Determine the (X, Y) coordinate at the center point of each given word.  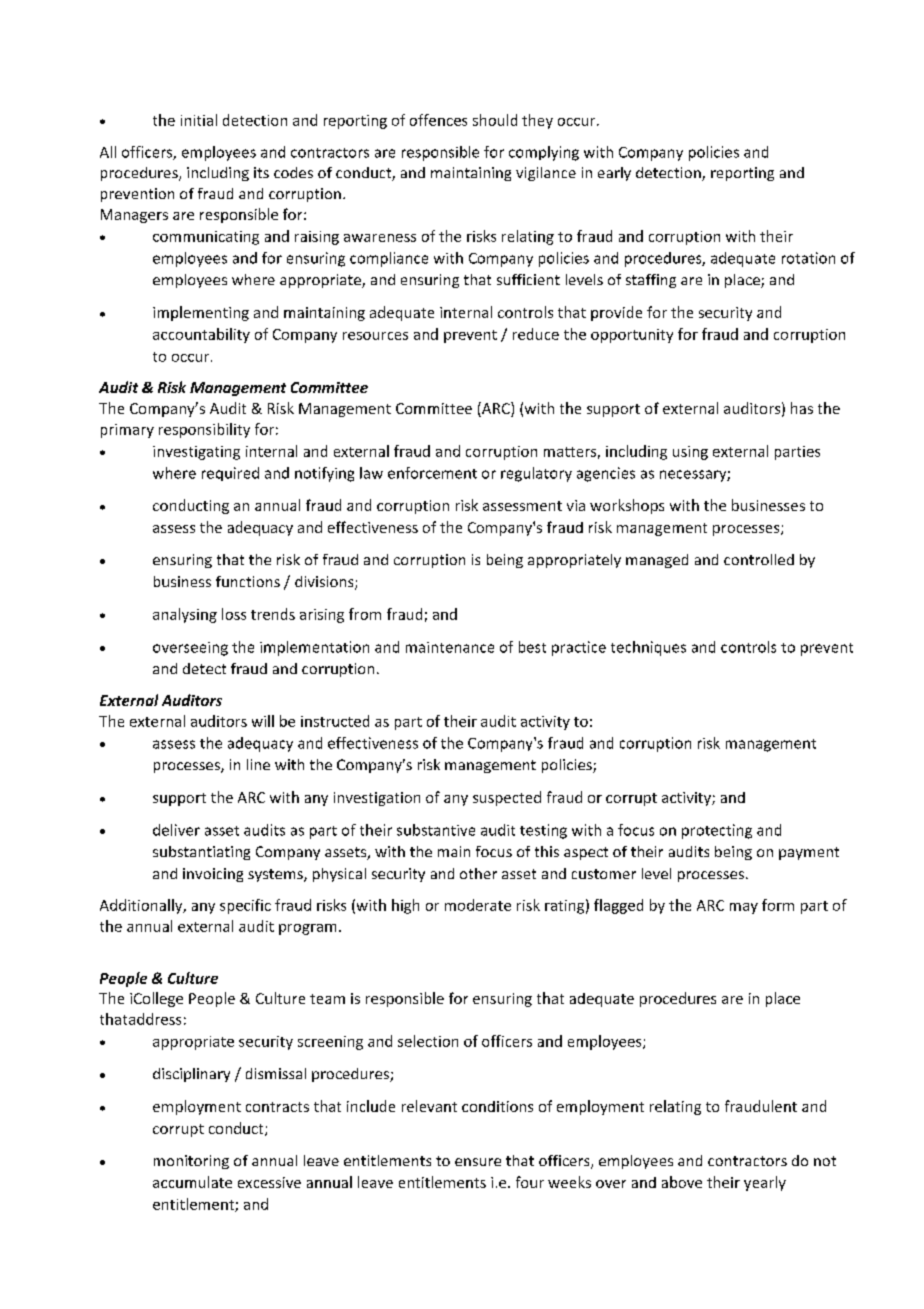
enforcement (432, 473)
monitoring (191, 1162)
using (690, 453)
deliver (176, 830)
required (230, 474)
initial (199, 120)
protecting (717, 831)
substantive (436, 830)
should (495, 120)
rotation (808, 258)
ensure (478, 1162)
